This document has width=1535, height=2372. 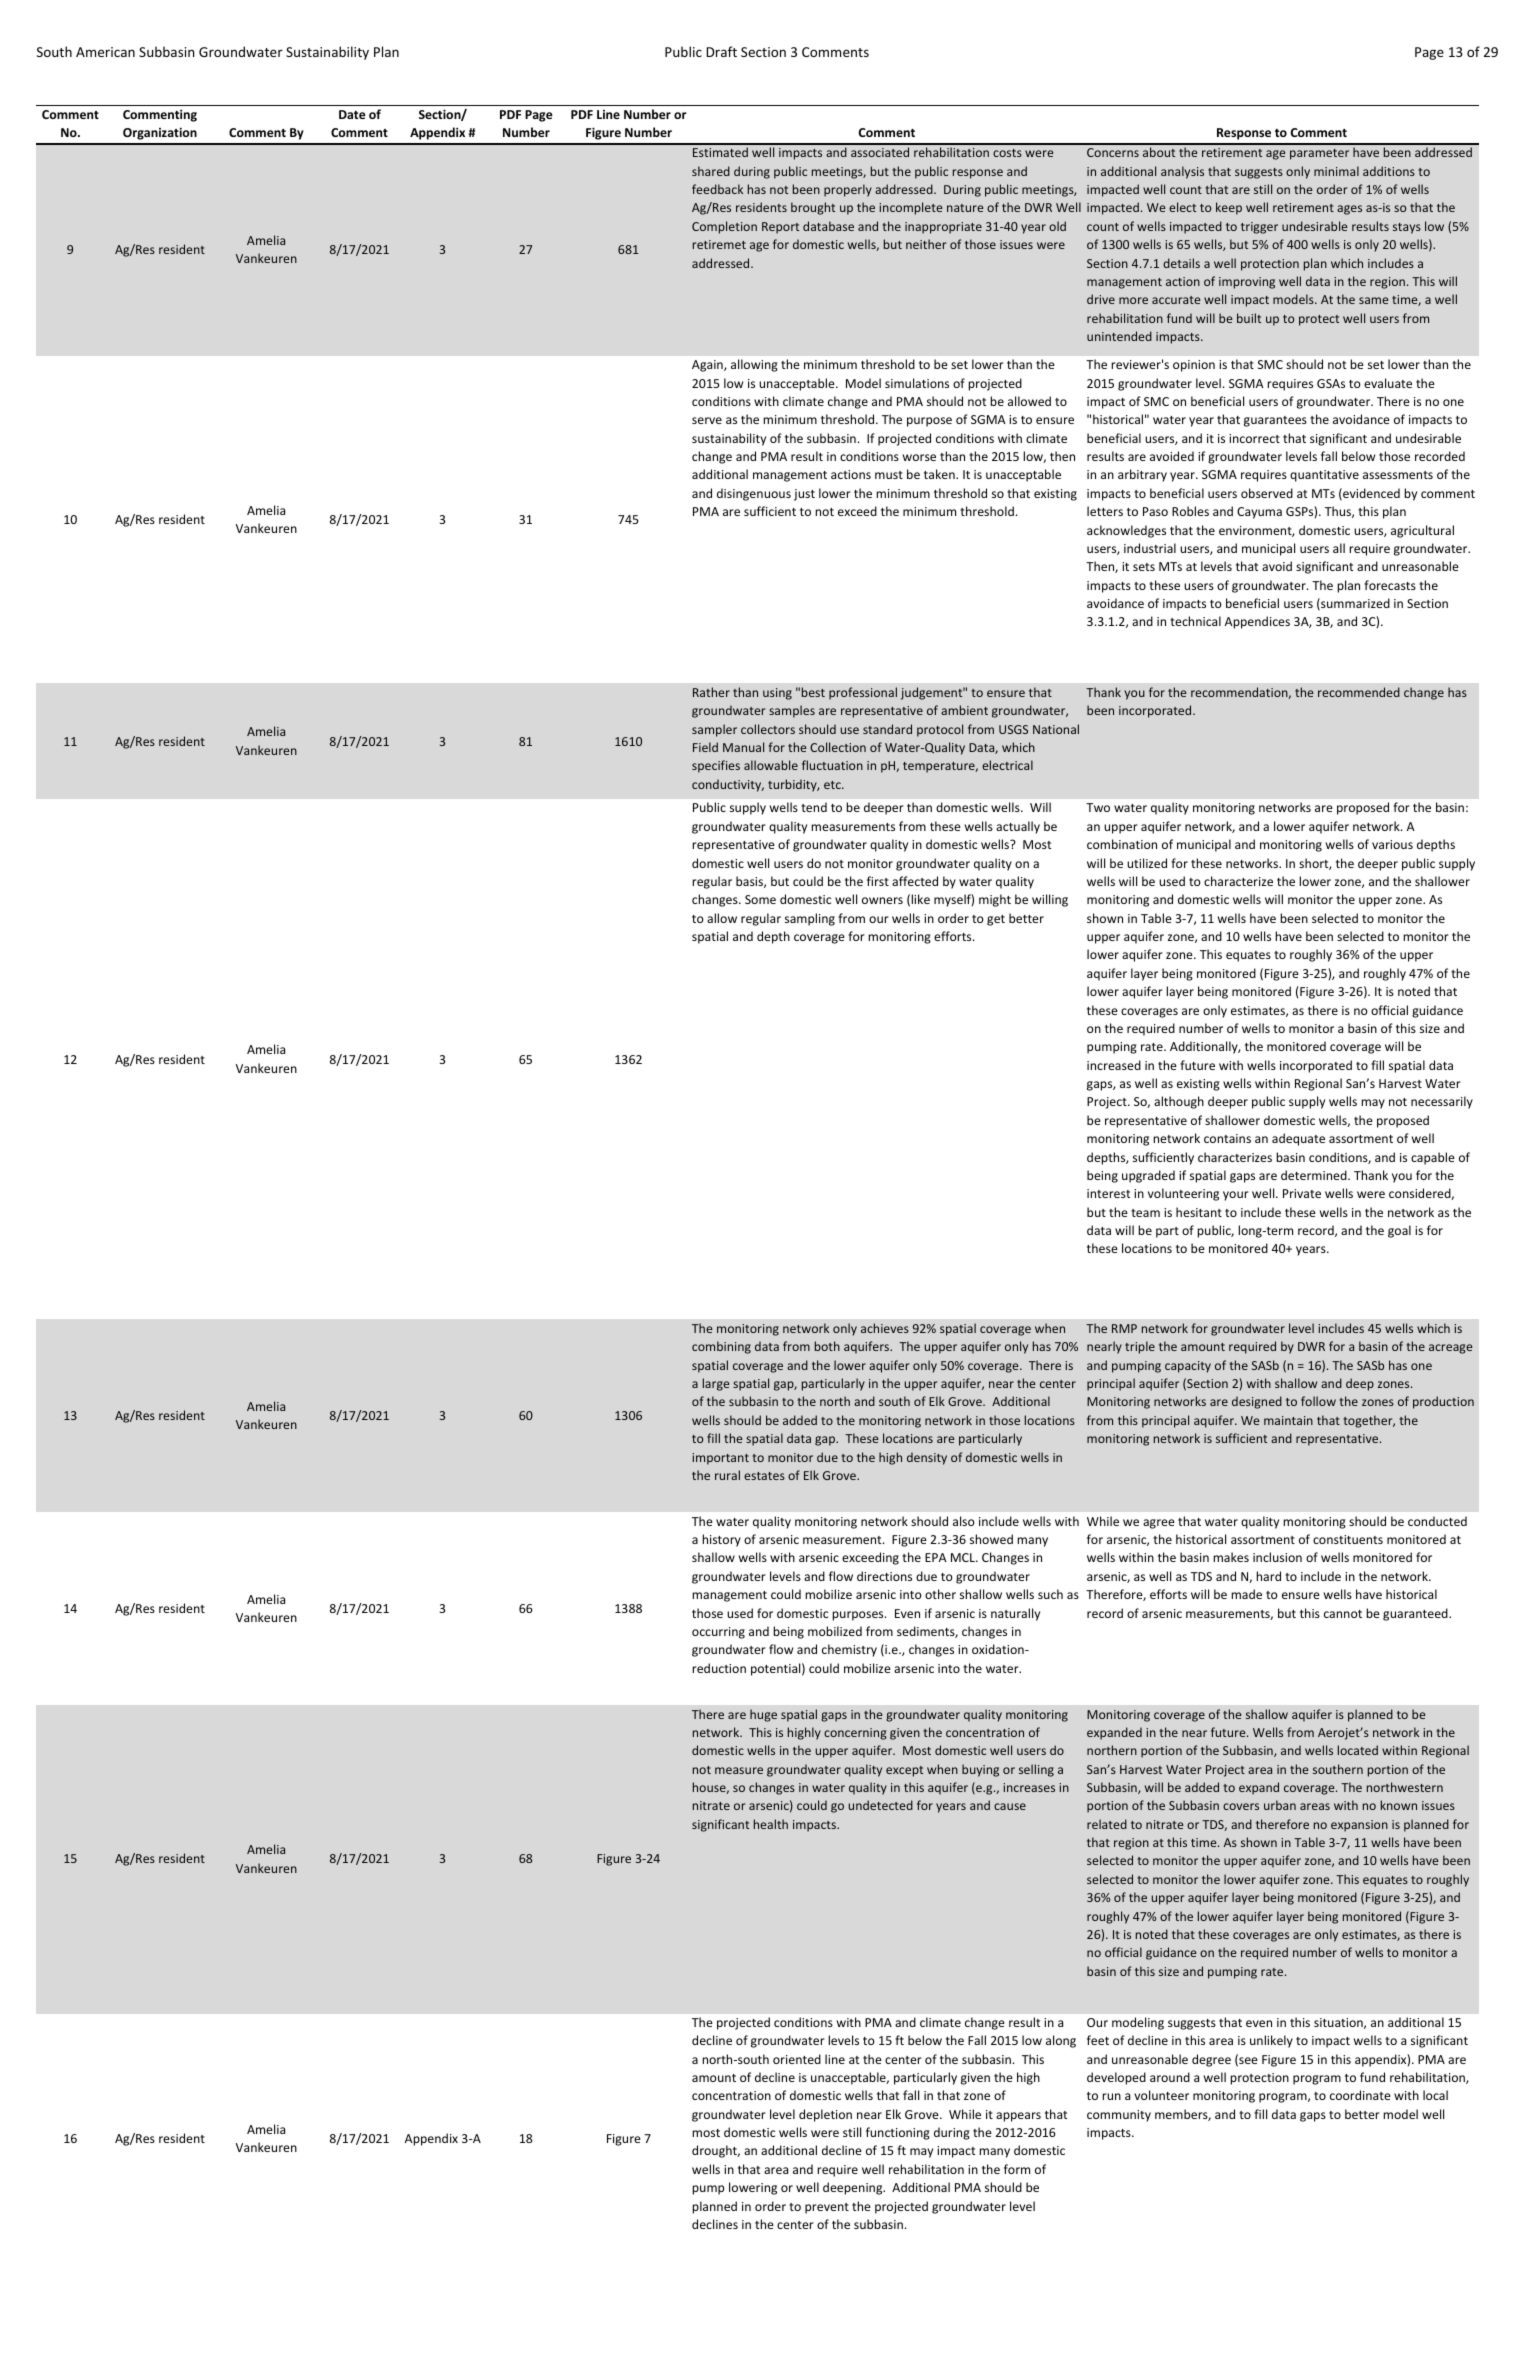 What do you see at coordinates (708, 366) in the document?
I see `Again` at bounding box center [708, 366].
